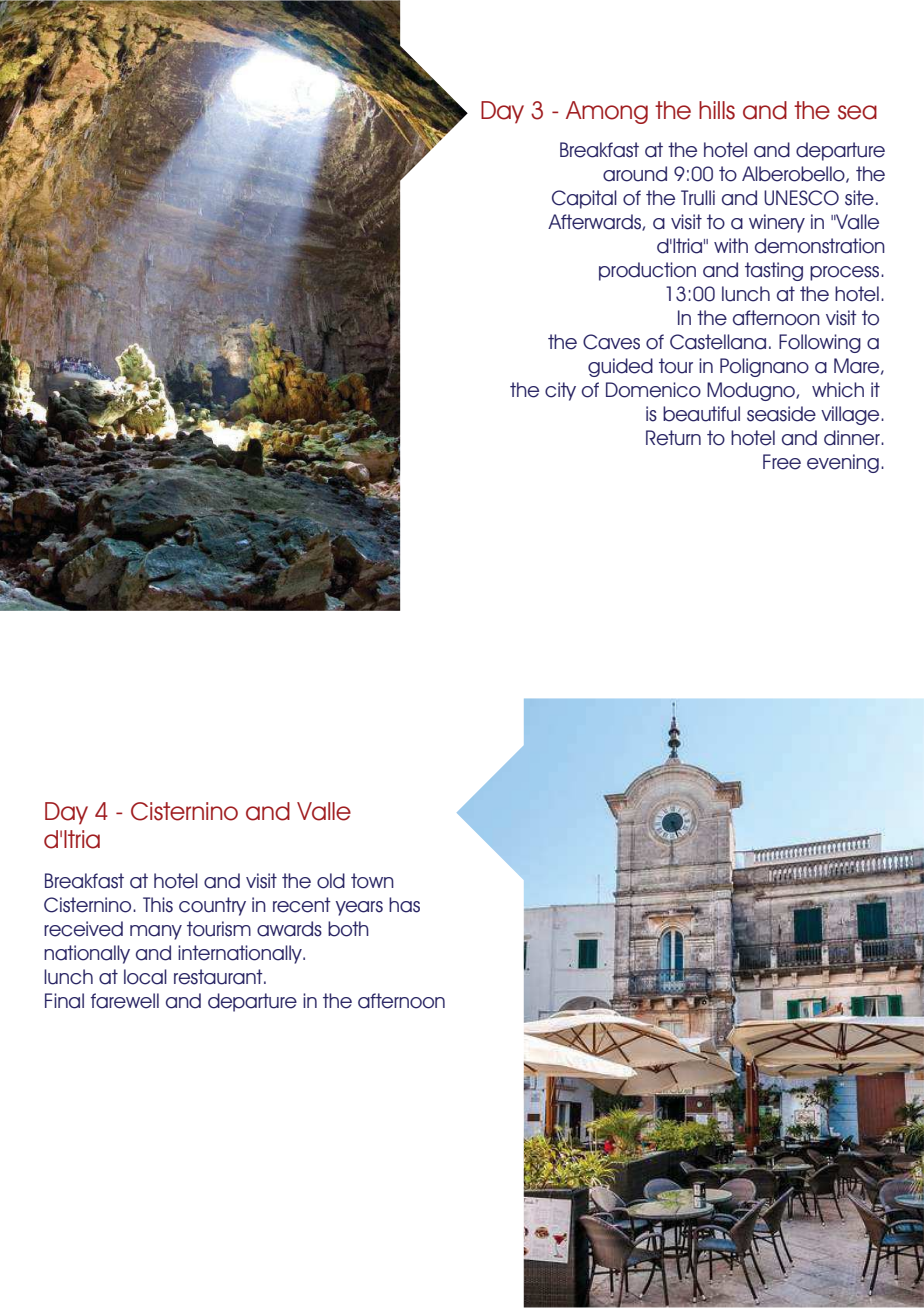  Describe the element at coordinates (820, 343) in the screenshot. I see `Following` at that location.
